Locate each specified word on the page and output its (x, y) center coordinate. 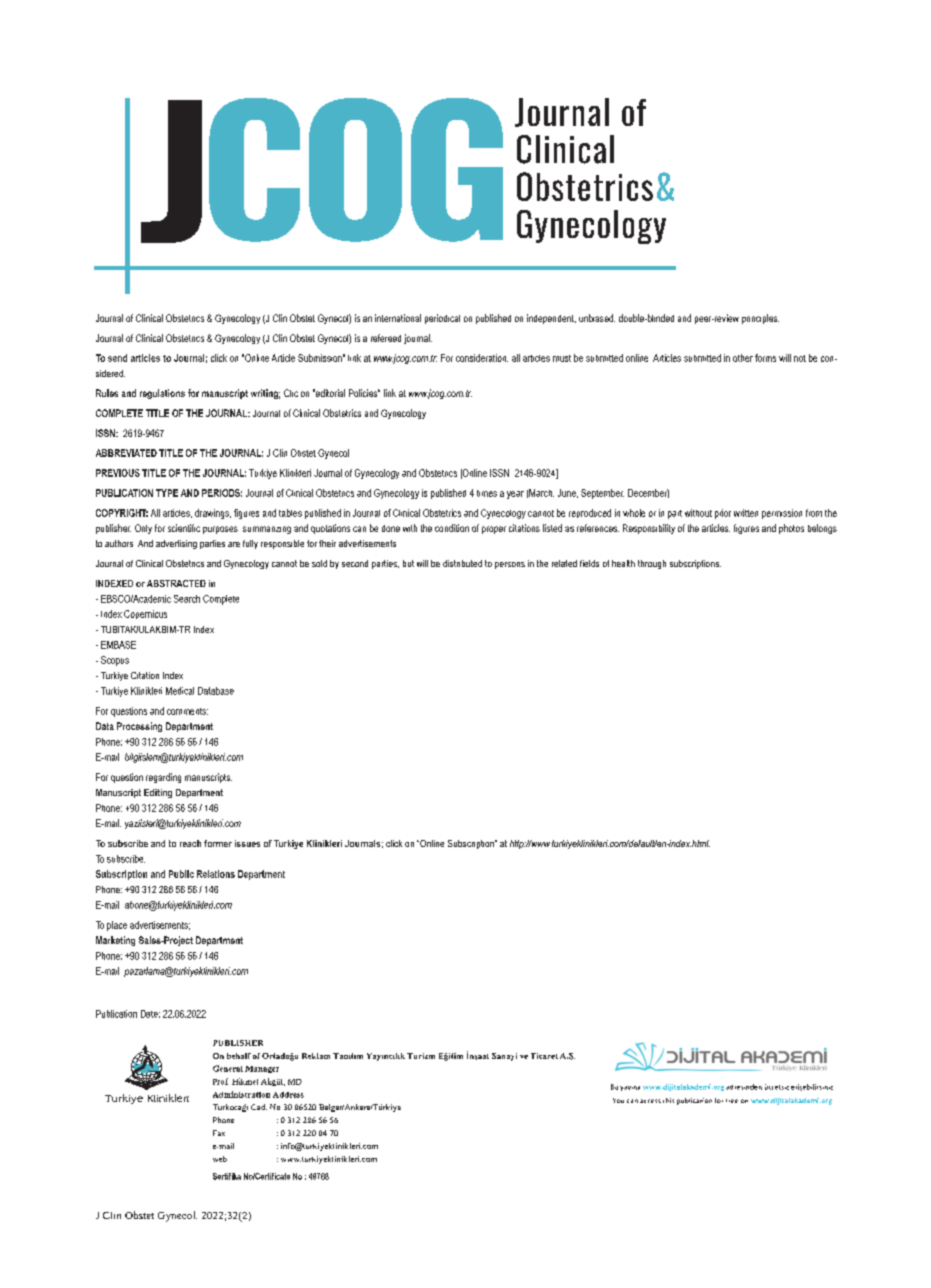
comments (187, 711)
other (743, 358)
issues (247, 843)
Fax (219, 1133)
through (652, 564)
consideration (482, 358)
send (117, 358)
